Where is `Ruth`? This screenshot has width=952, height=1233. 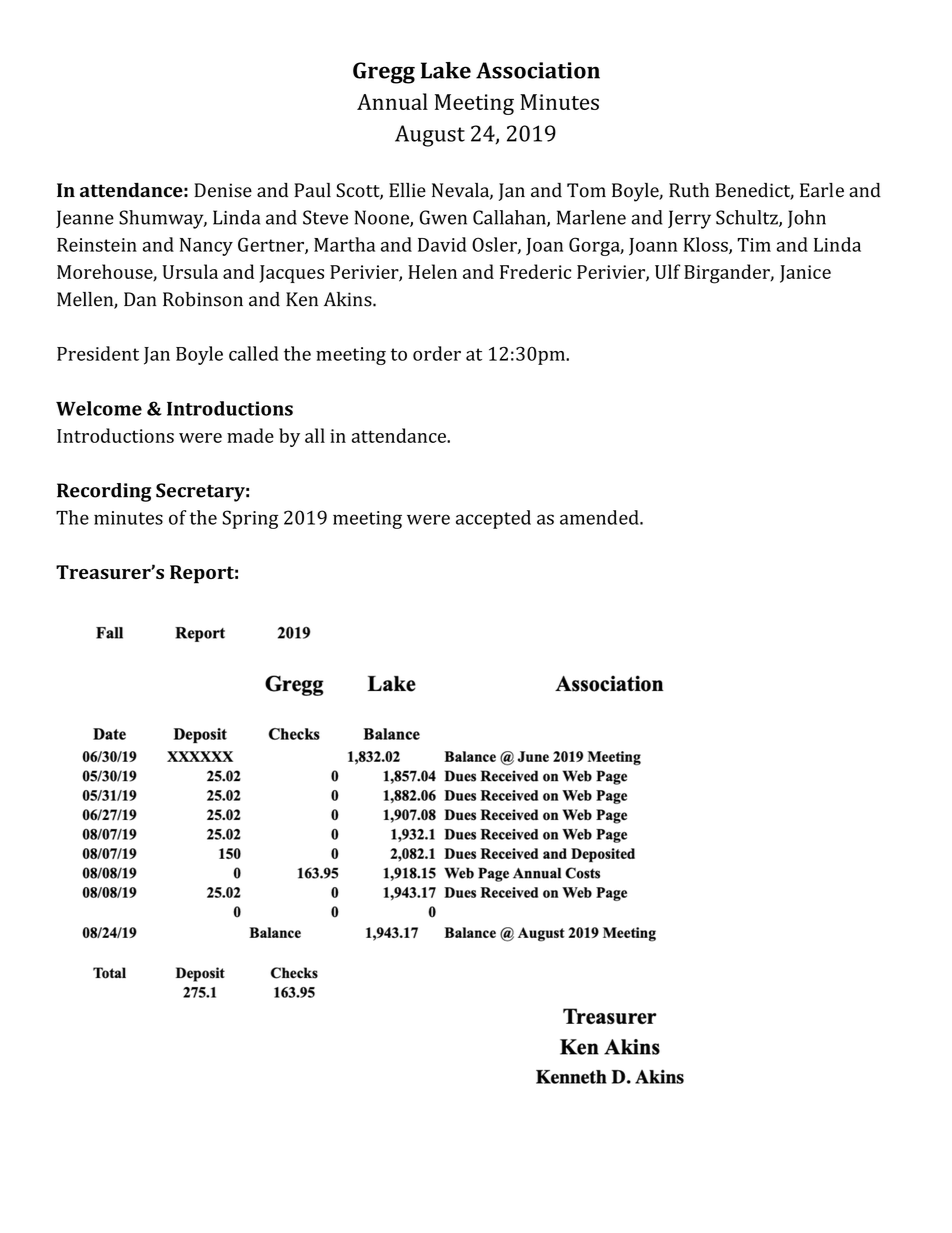 Ruth is located at coordinates (689, 190).
